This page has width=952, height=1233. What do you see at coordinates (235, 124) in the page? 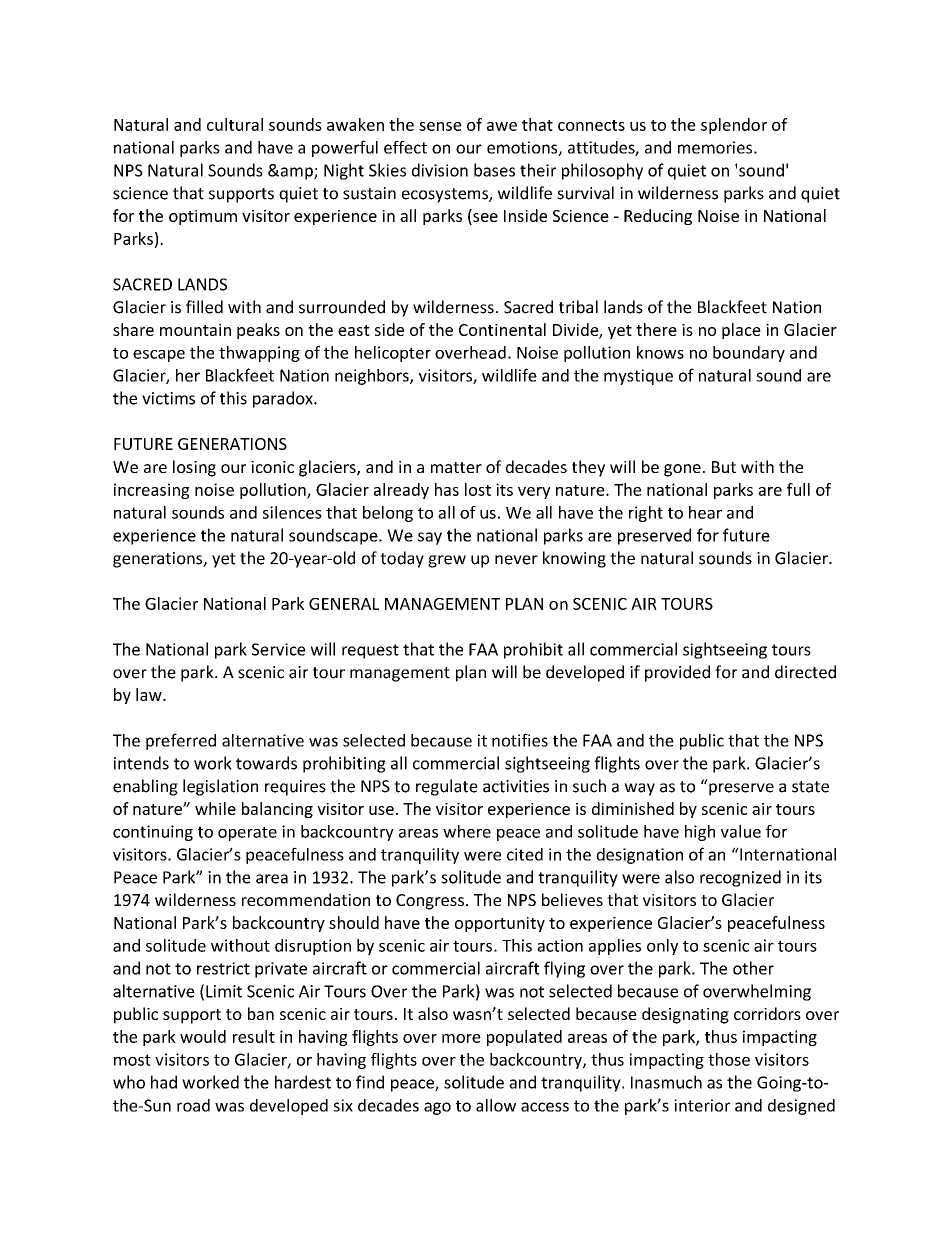
I see `cultural` at bounding box center [235, 124].
